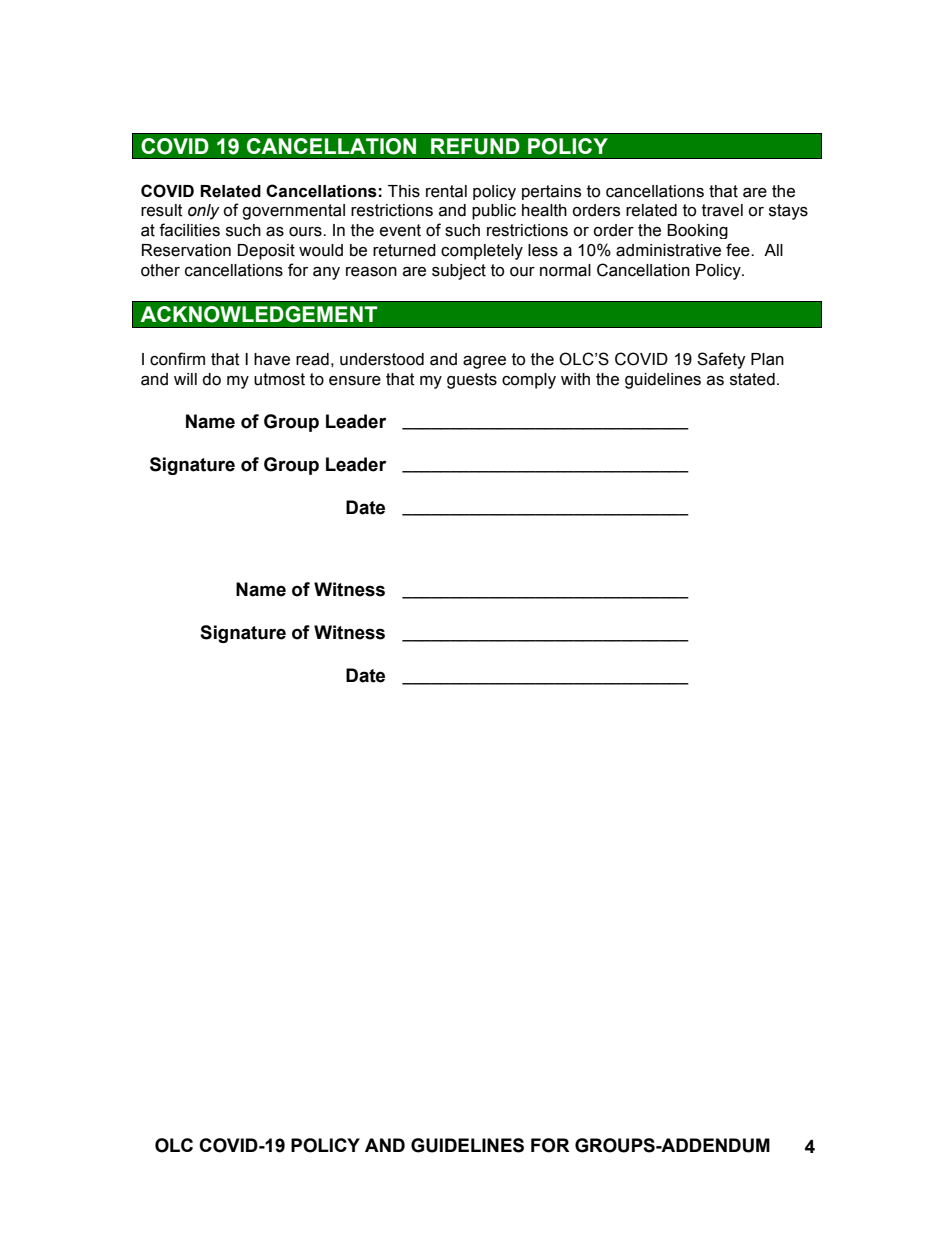  Describe the element at coordinates (258, 314) in the screenshot. I see `ACKNOWLEDGEMENT` at that location.
